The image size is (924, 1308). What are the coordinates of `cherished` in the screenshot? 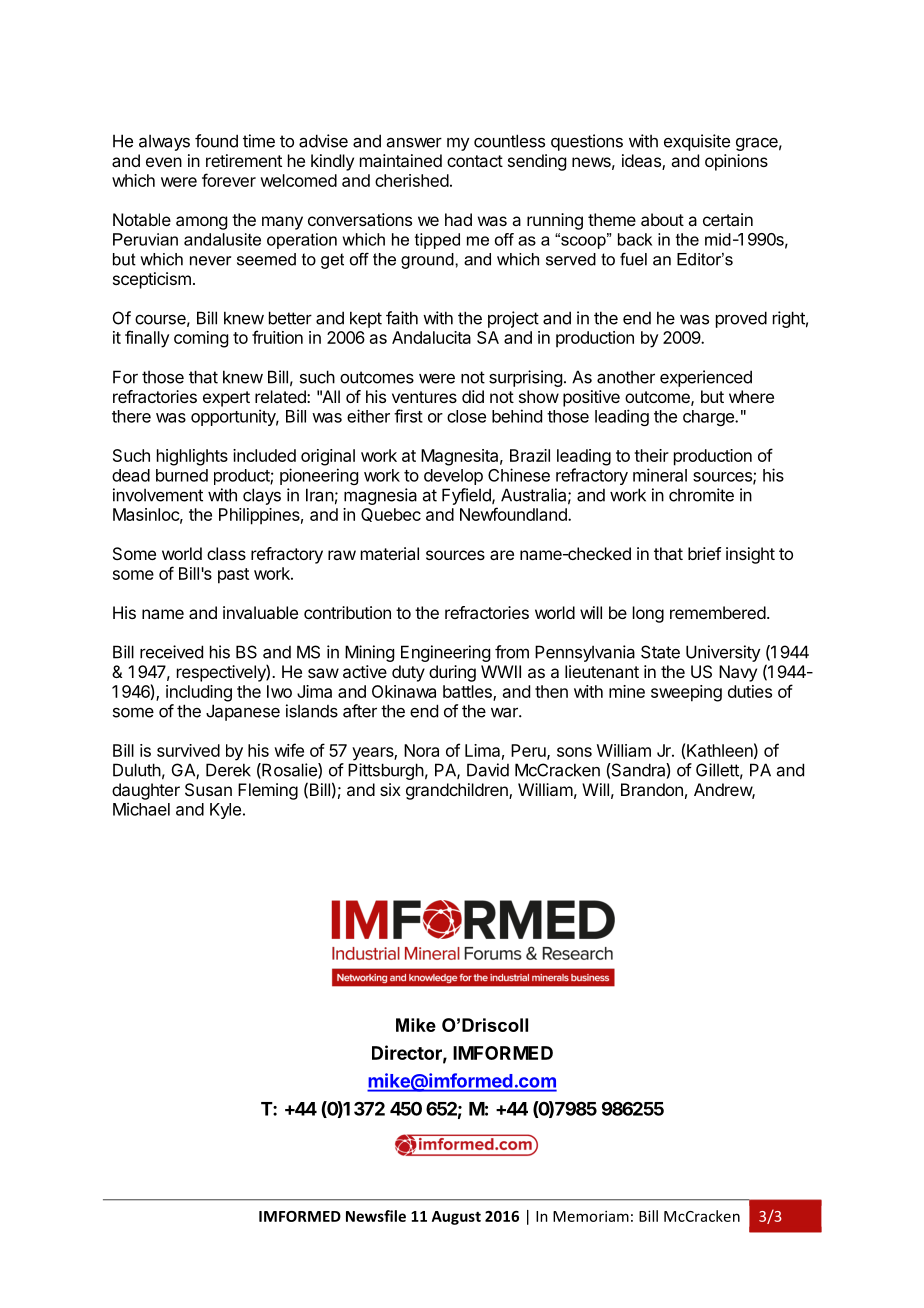 It's located at (412, 180).
